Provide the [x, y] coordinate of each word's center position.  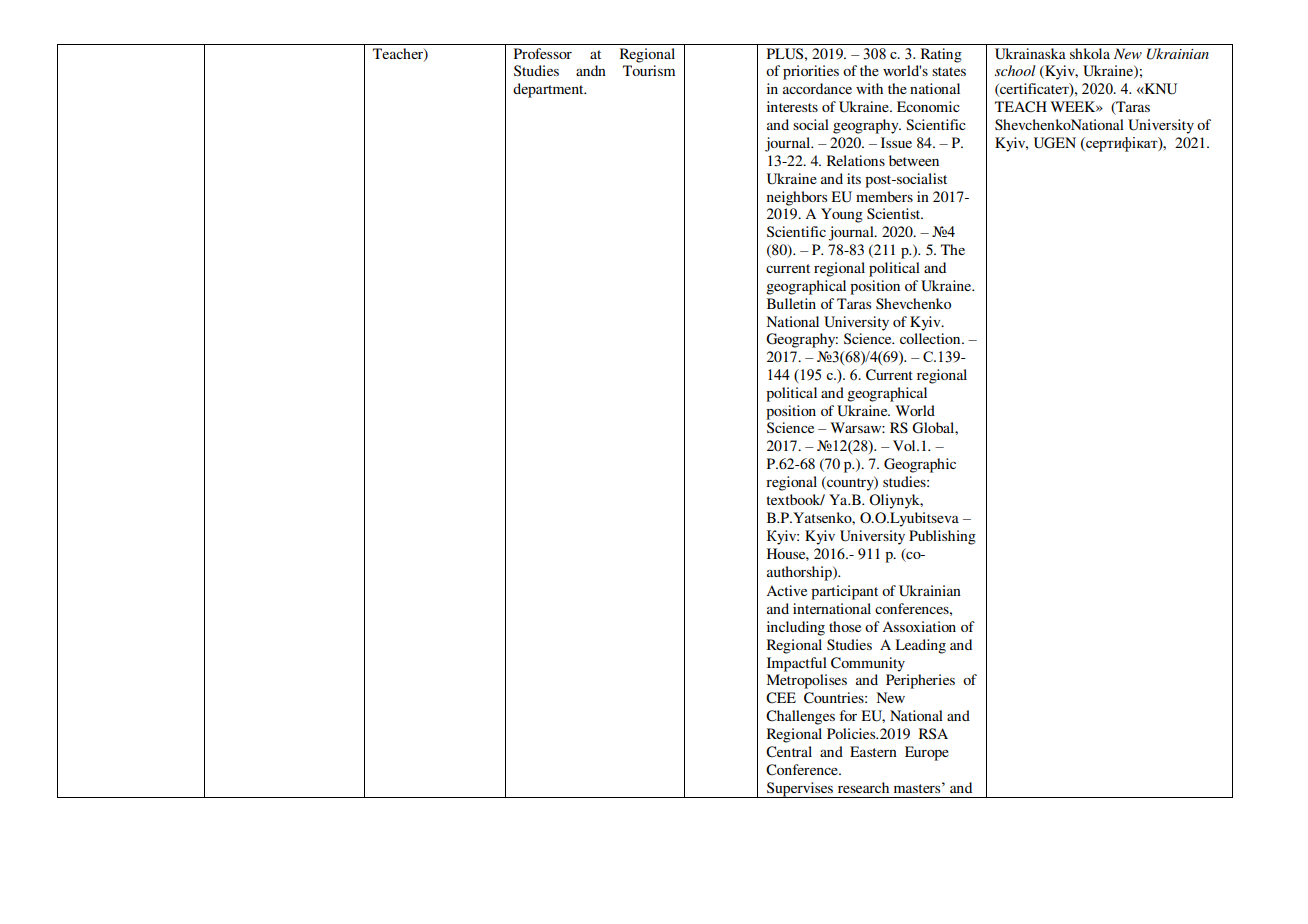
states [949, 71]
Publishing [942, 537]
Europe [927, 753]
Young [842, 215]
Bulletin [791, 303]
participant [844, 592]
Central [789, 752]
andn [591, 70]
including [796, 628]
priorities [811, 72]
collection [931, 338]
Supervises [800, 790]
